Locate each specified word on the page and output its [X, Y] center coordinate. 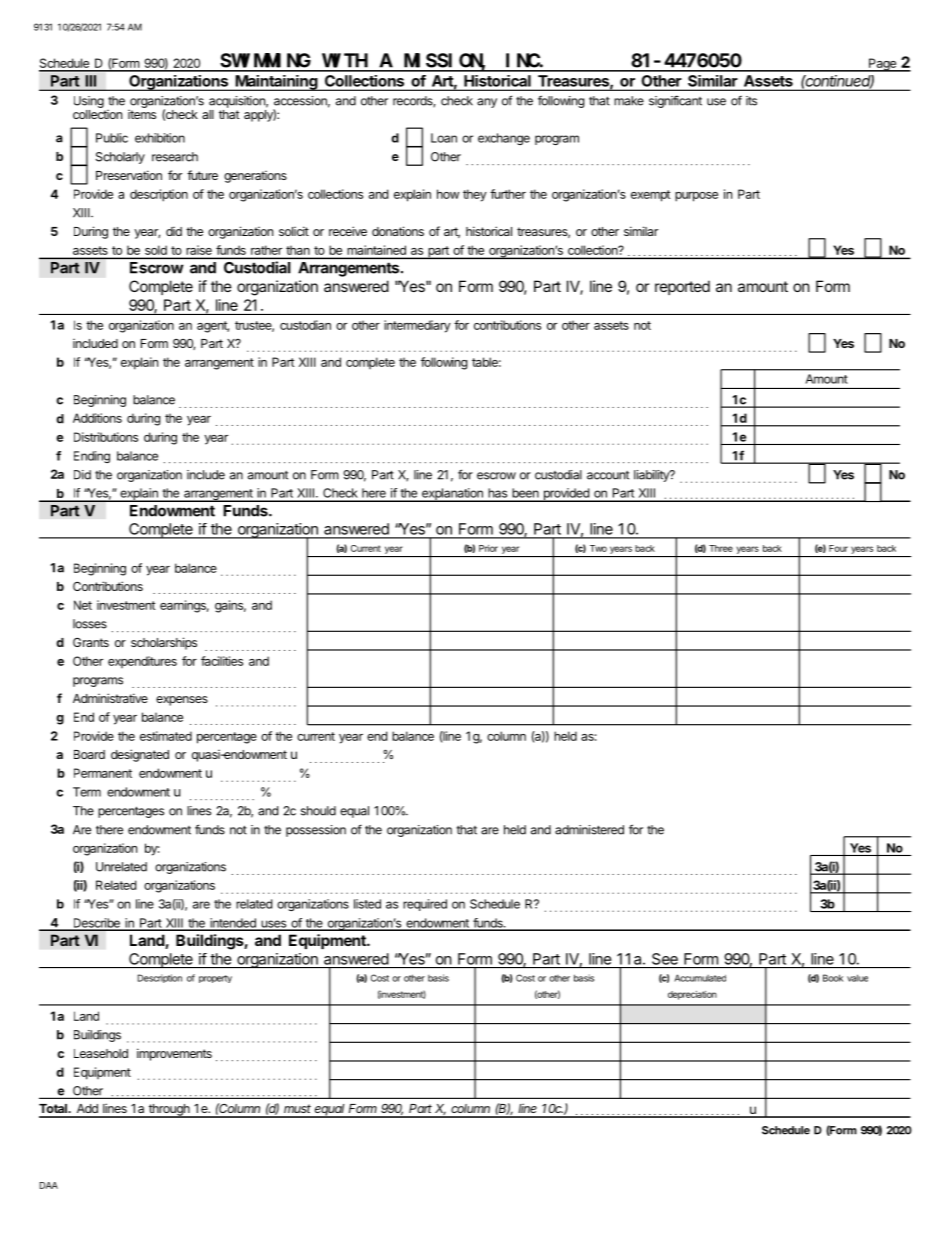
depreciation [692, 995]
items [142, 114]
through [169, 1111]
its [751, 101]
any [487, 103]
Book [833, 978]
